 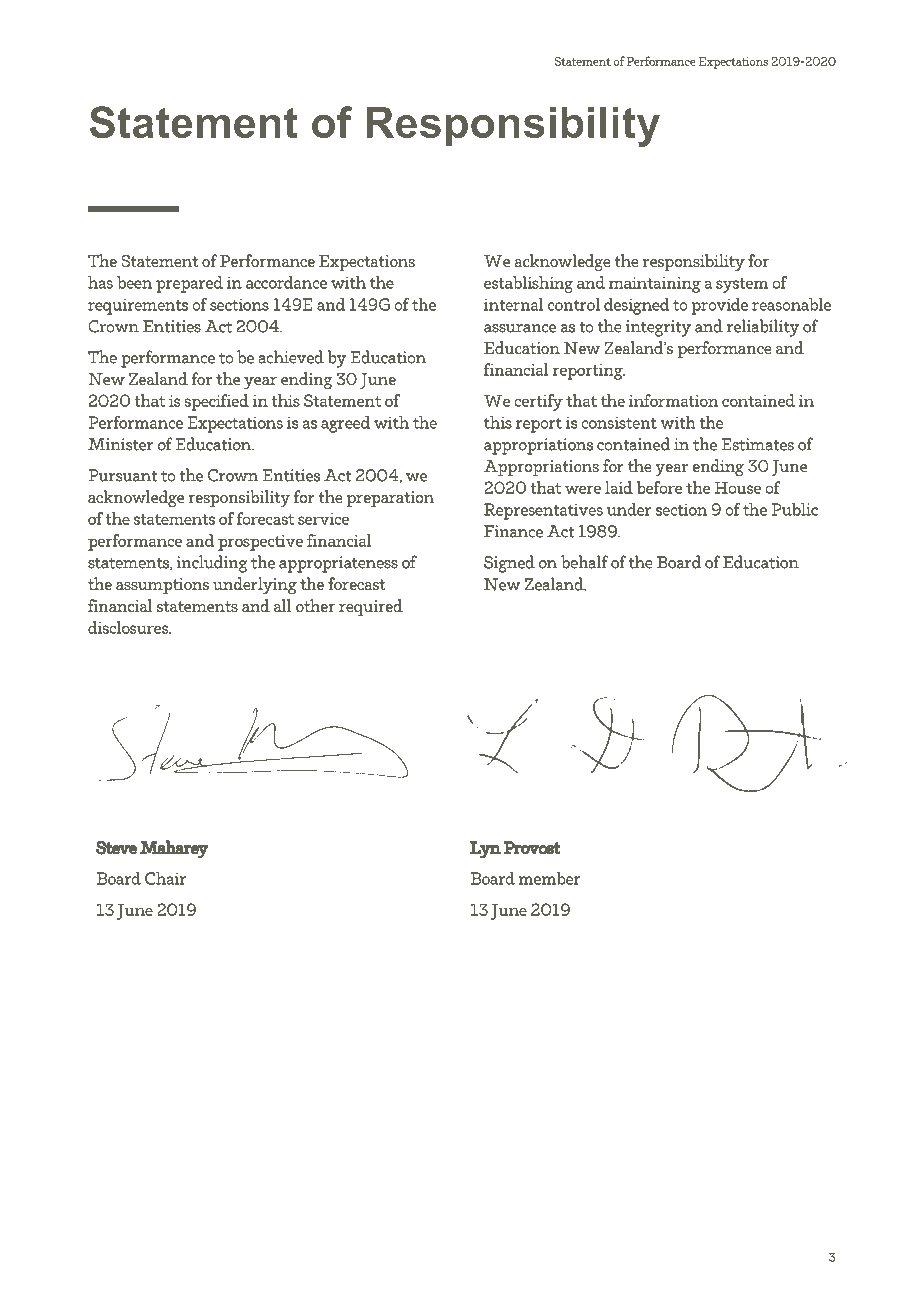 What do you see at coordinates (720, 306) in the screenshot?
I see `provide` at bounding box center [720, 306].
